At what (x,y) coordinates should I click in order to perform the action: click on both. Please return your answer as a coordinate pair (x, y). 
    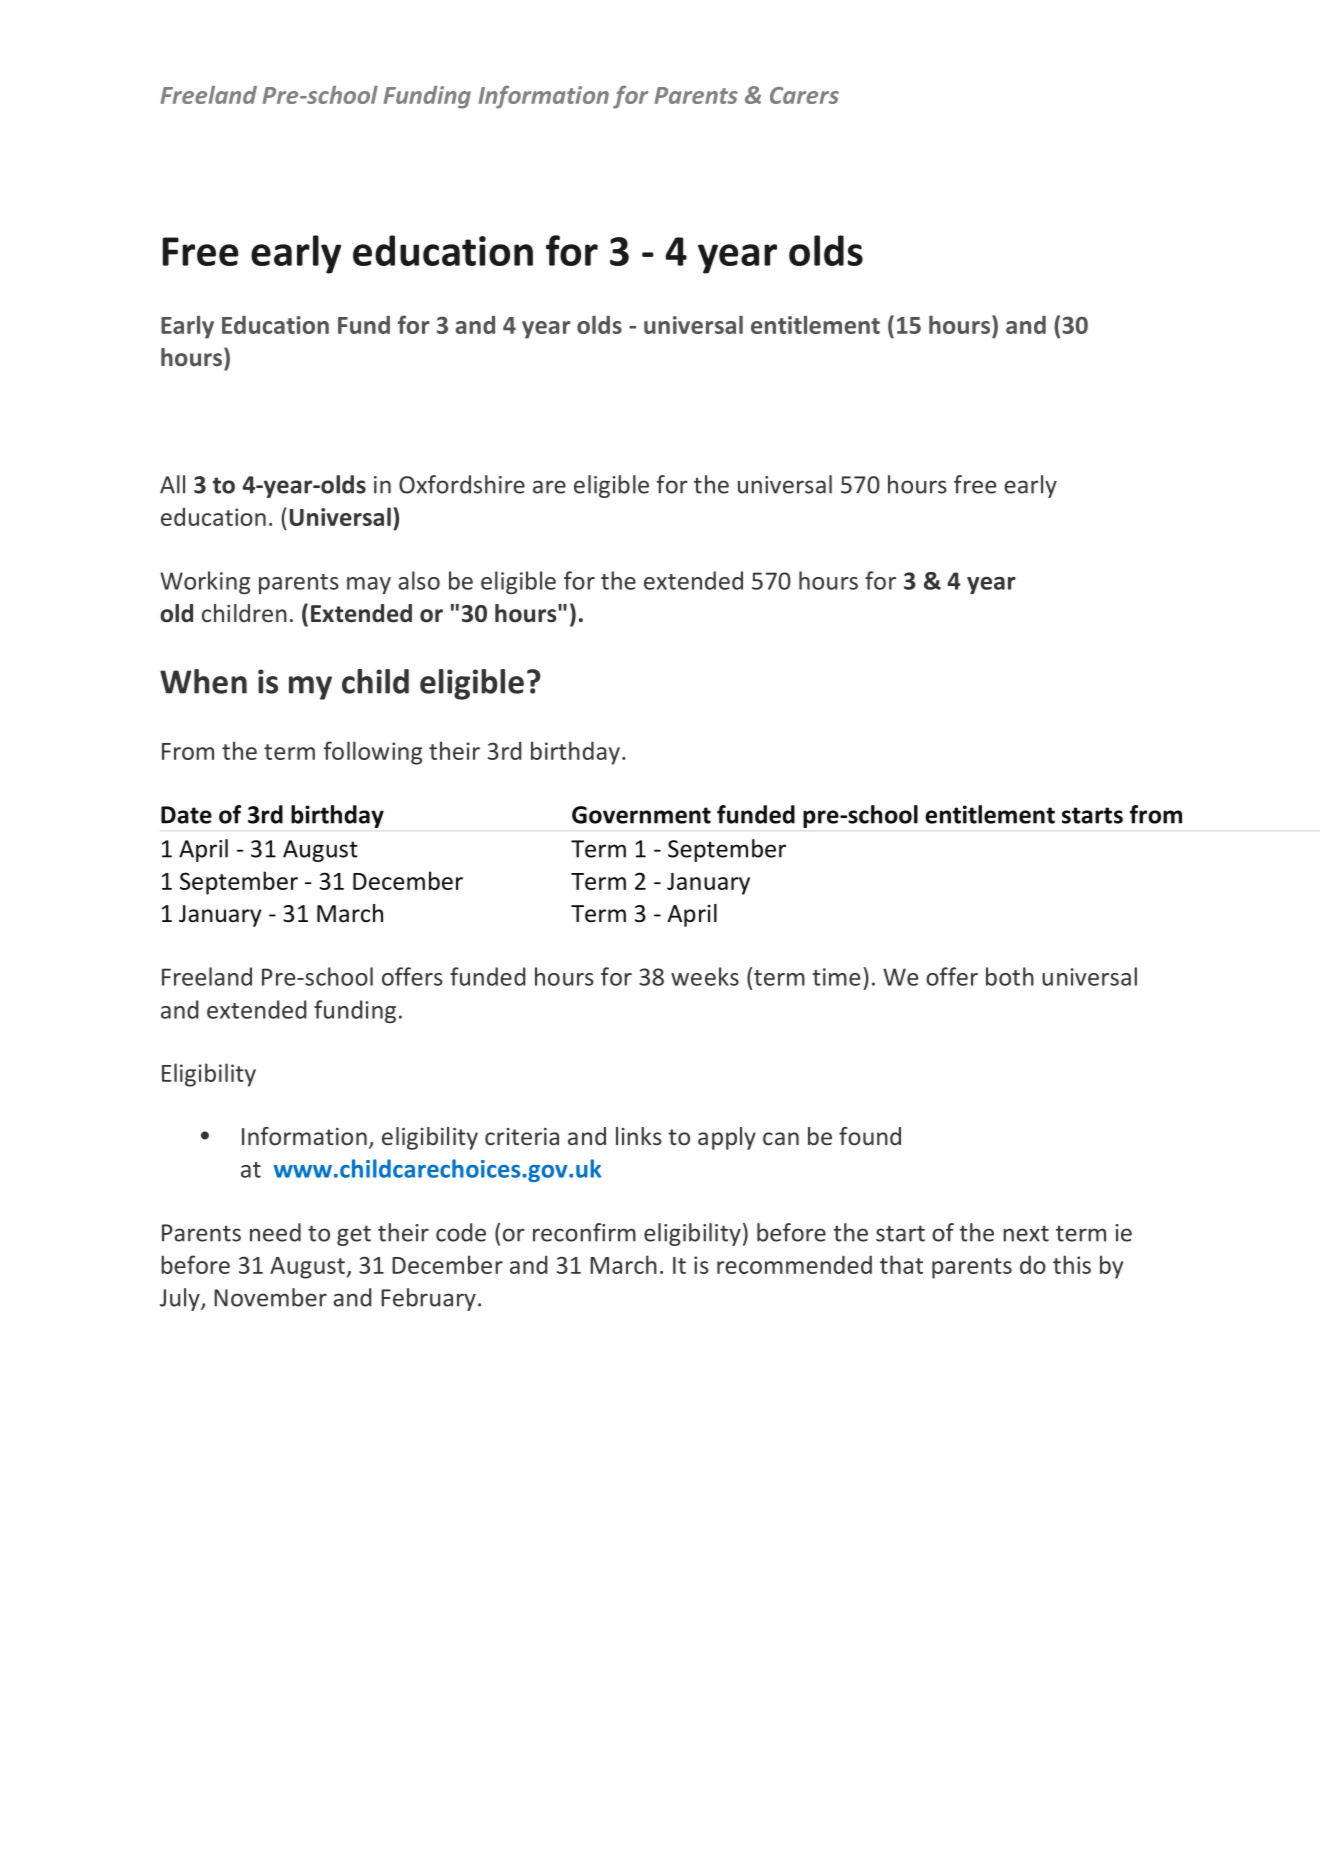
    Looking at the image, I should click on (1010, 976).
